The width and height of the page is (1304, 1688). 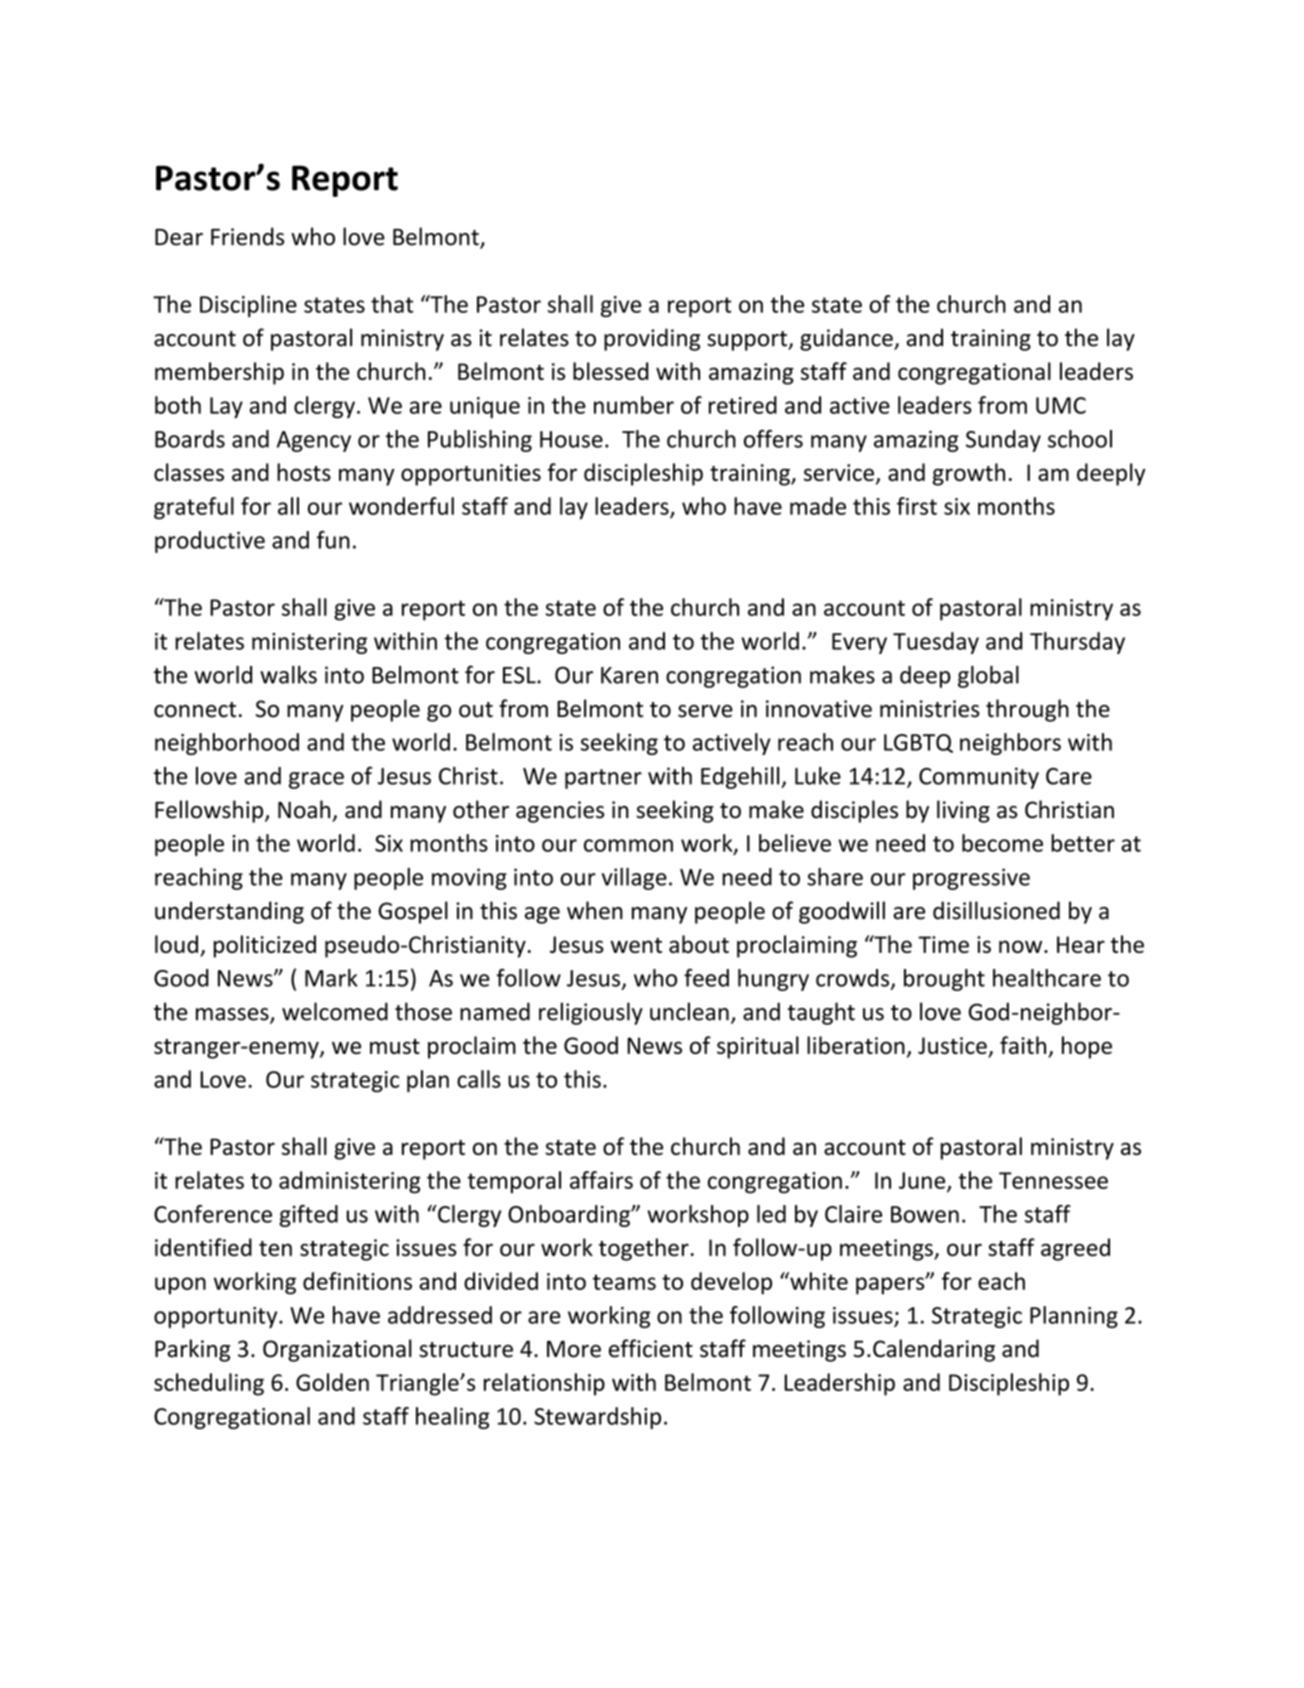 What do you see at coordinates (818, 1281) in the page?
I see `white` at bounding box center [818, 1281].
